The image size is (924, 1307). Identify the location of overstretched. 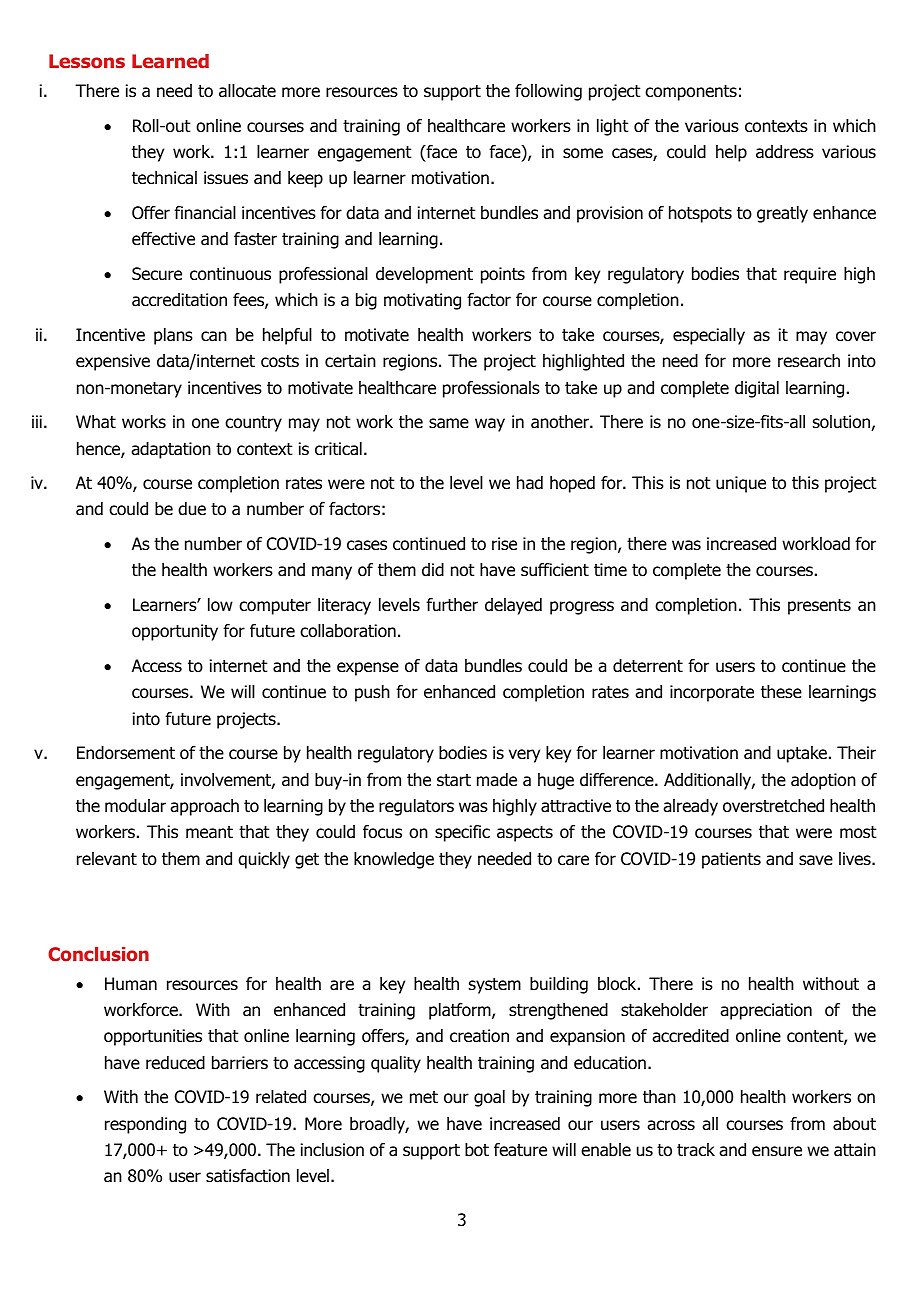
(773, 806).
